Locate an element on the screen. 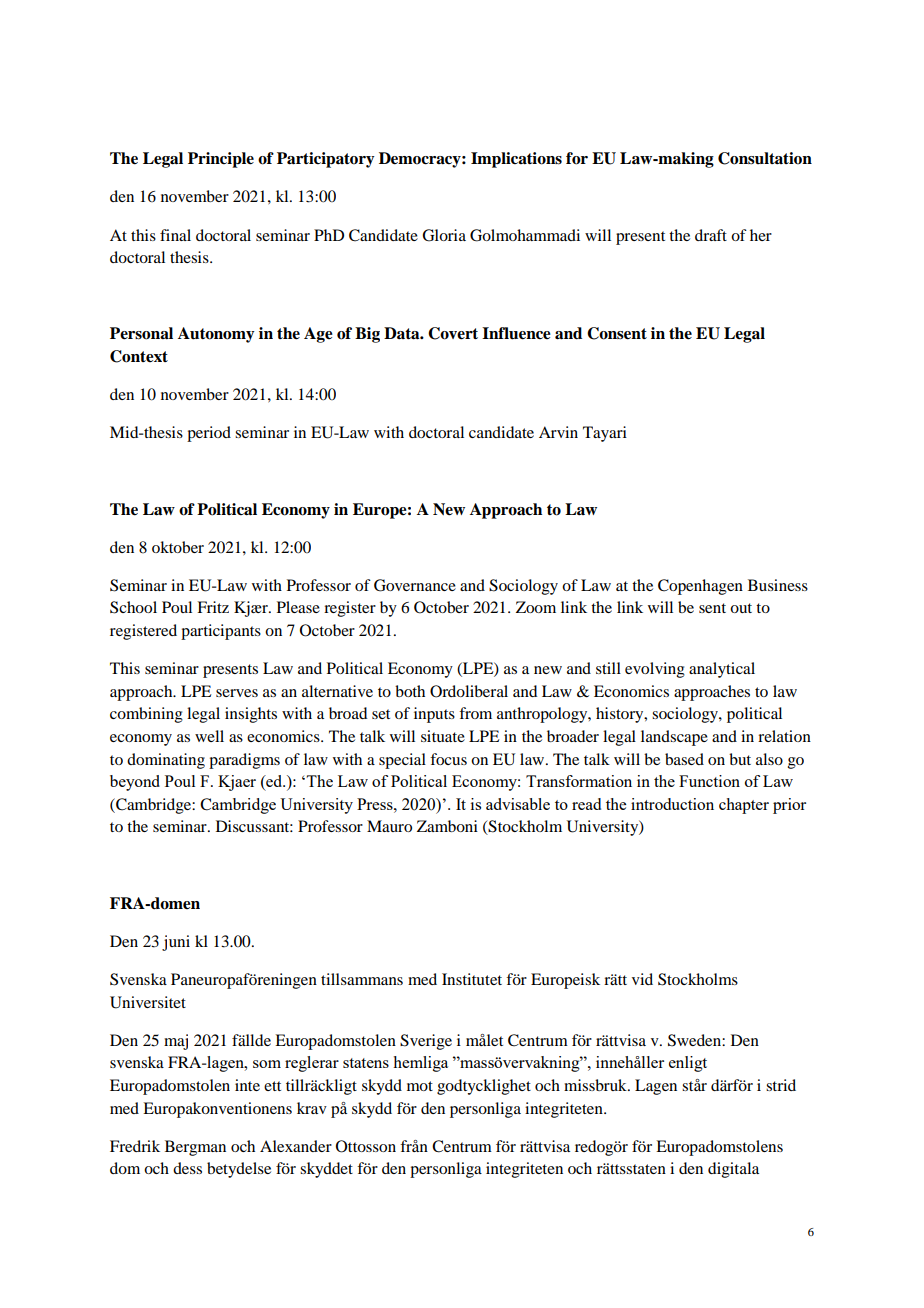  mot is located at coordinates (420, 1086).
